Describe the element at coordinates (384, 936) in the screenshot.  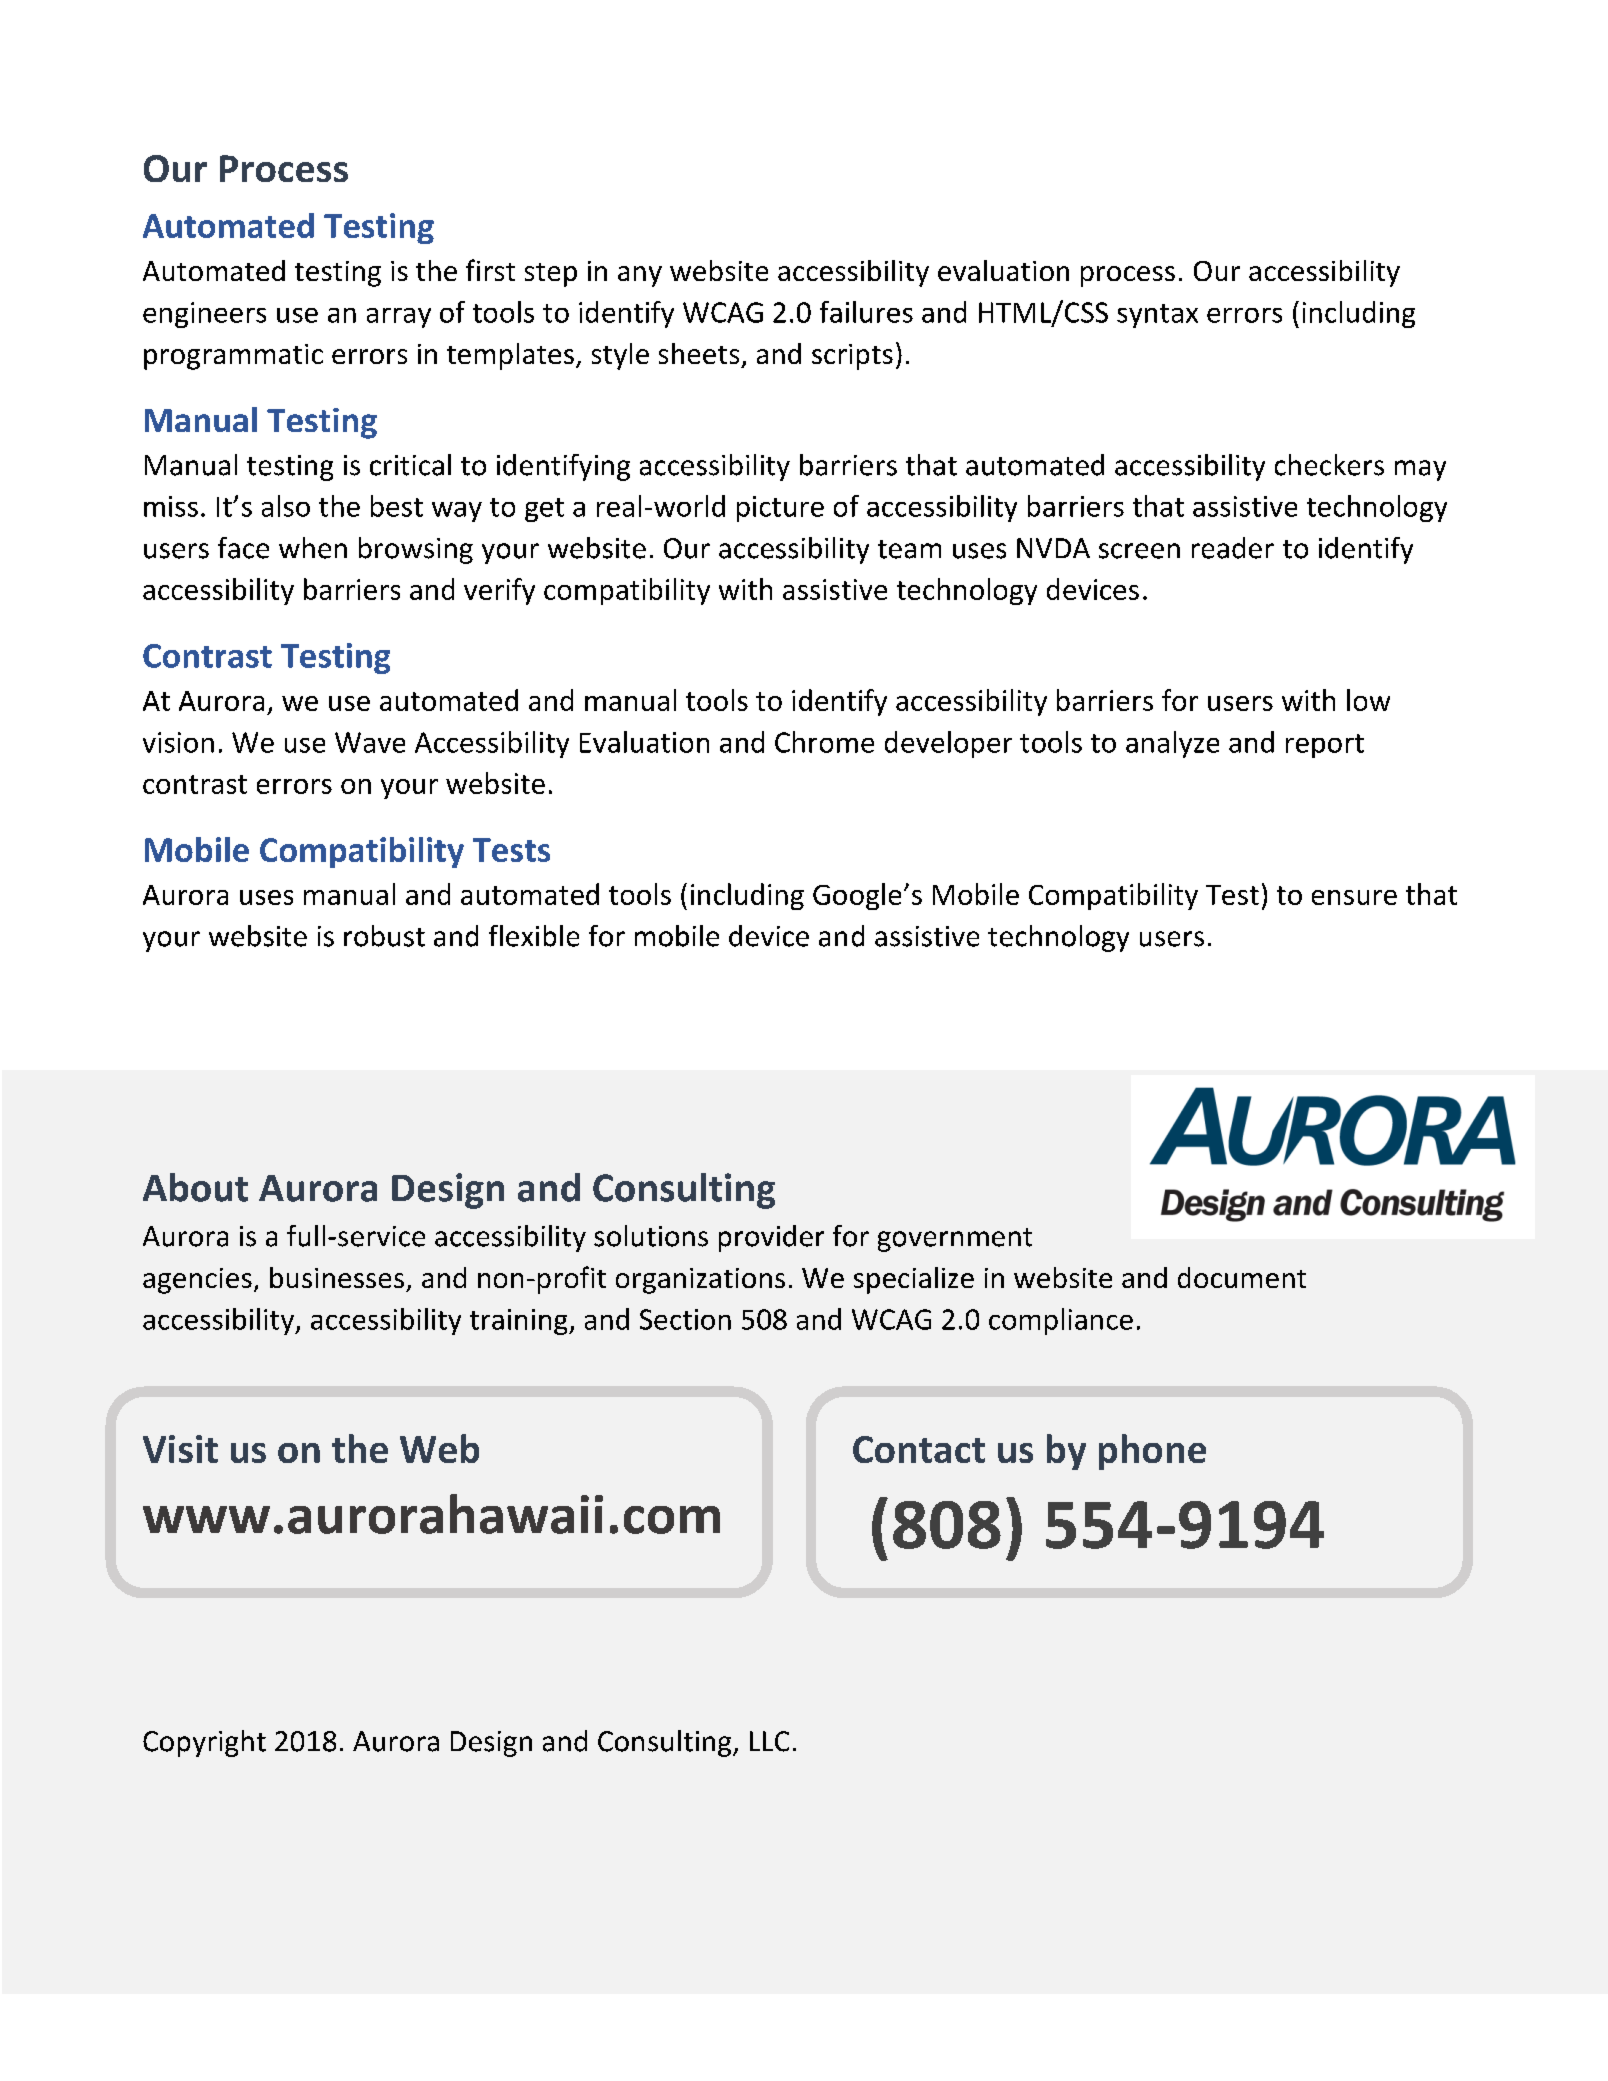
I see `robust` at that location.
